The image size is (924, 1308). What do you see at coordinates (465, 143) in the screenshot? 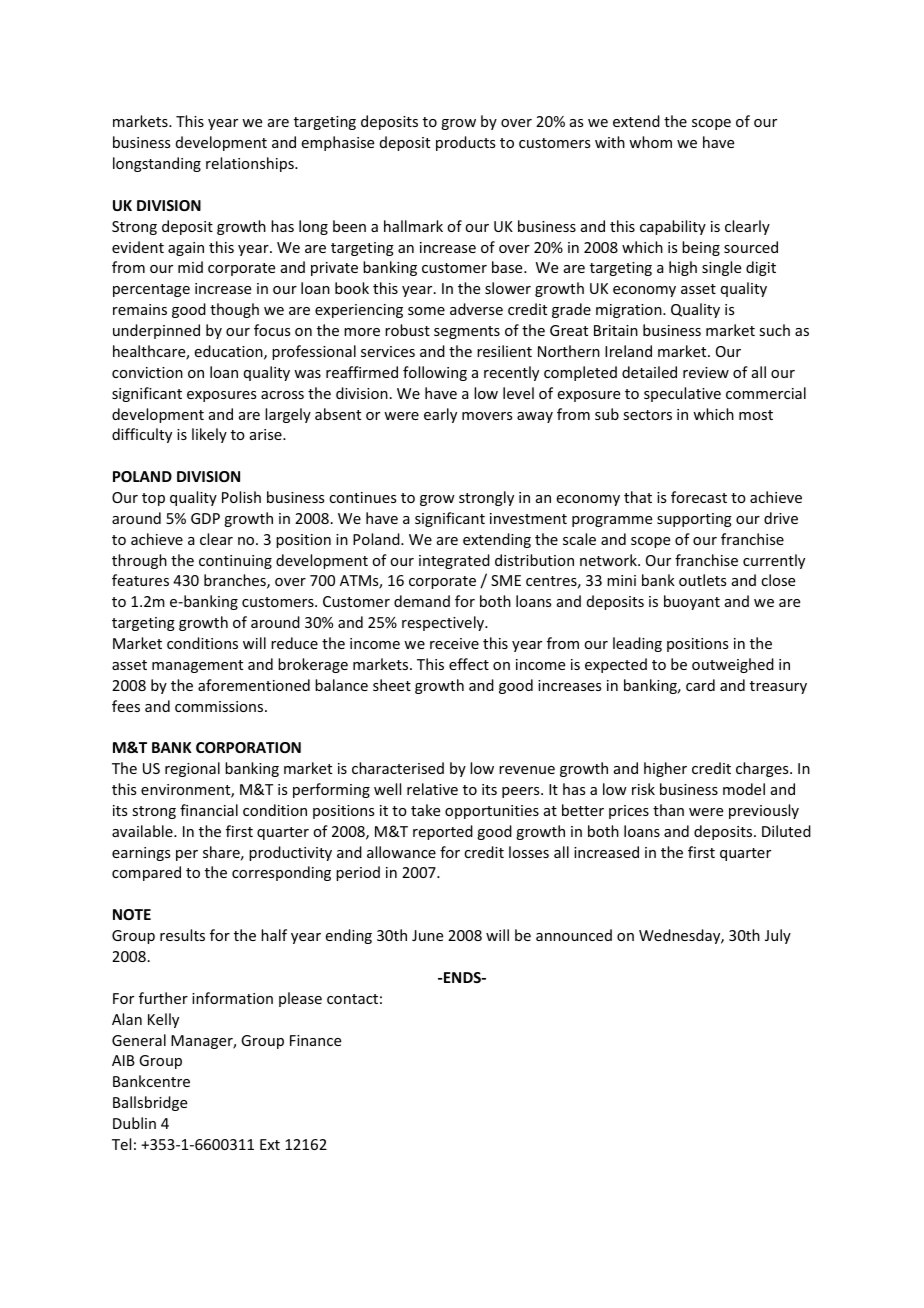
I see `products` at bounding box center [465, 143].
